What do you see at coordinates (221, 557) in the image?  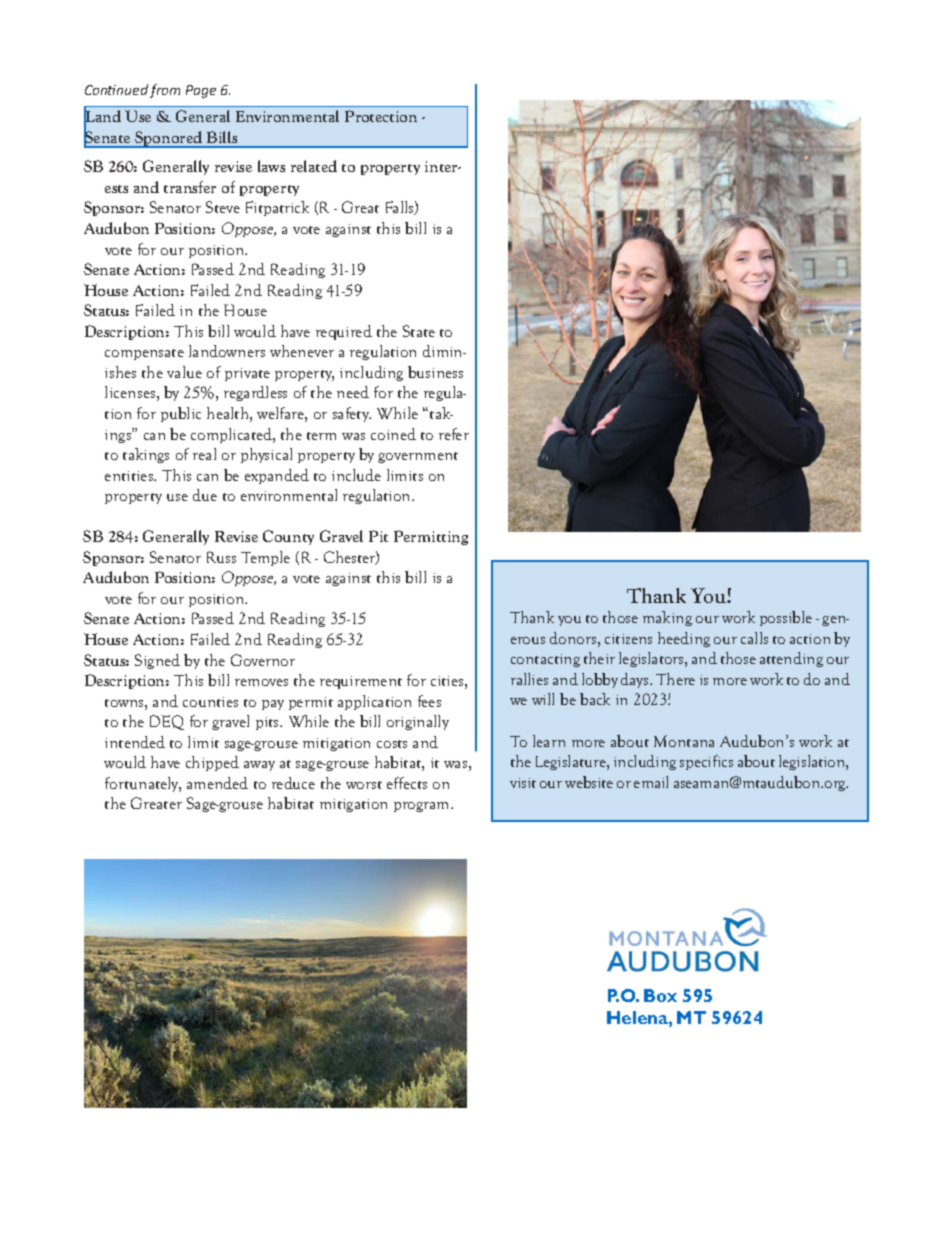 I see `Russ` at bounding box center [221, 557].
